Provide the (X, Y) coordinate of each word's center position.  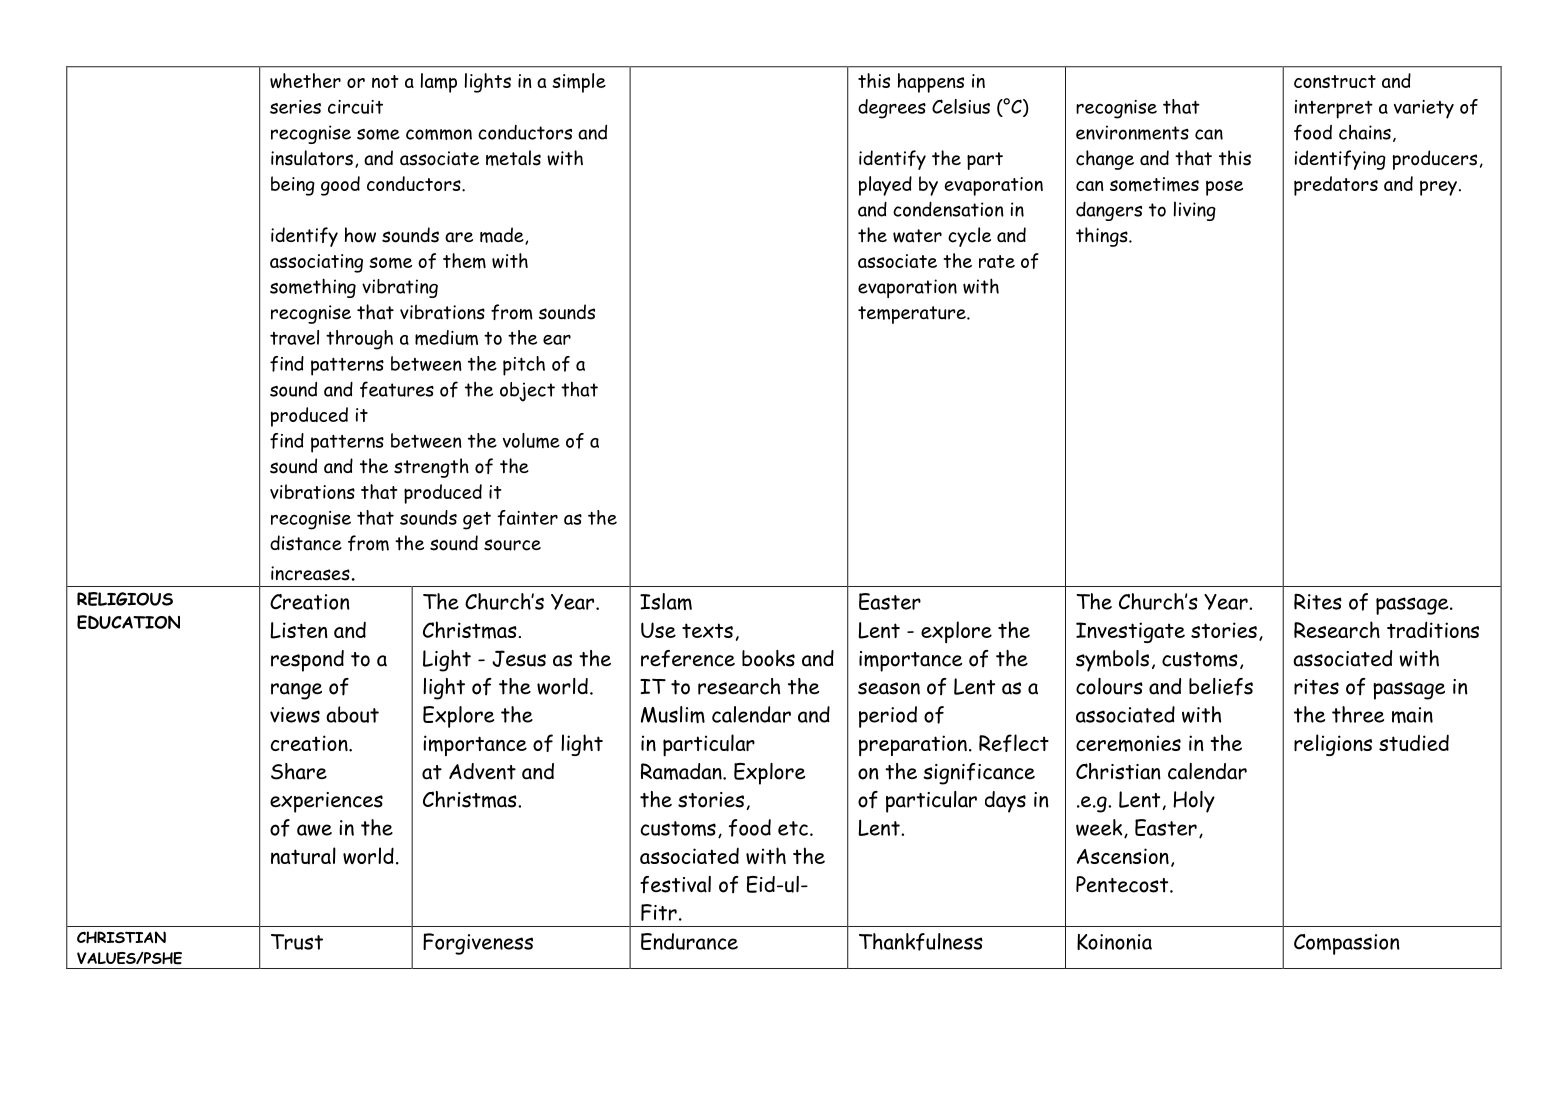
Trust (297, 942)
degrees (892, 109)
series (295, 107)
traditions (1433, 629)
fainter (527, 518)
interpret (1334, 109)
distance (306, 543)
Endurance (689, 941)
